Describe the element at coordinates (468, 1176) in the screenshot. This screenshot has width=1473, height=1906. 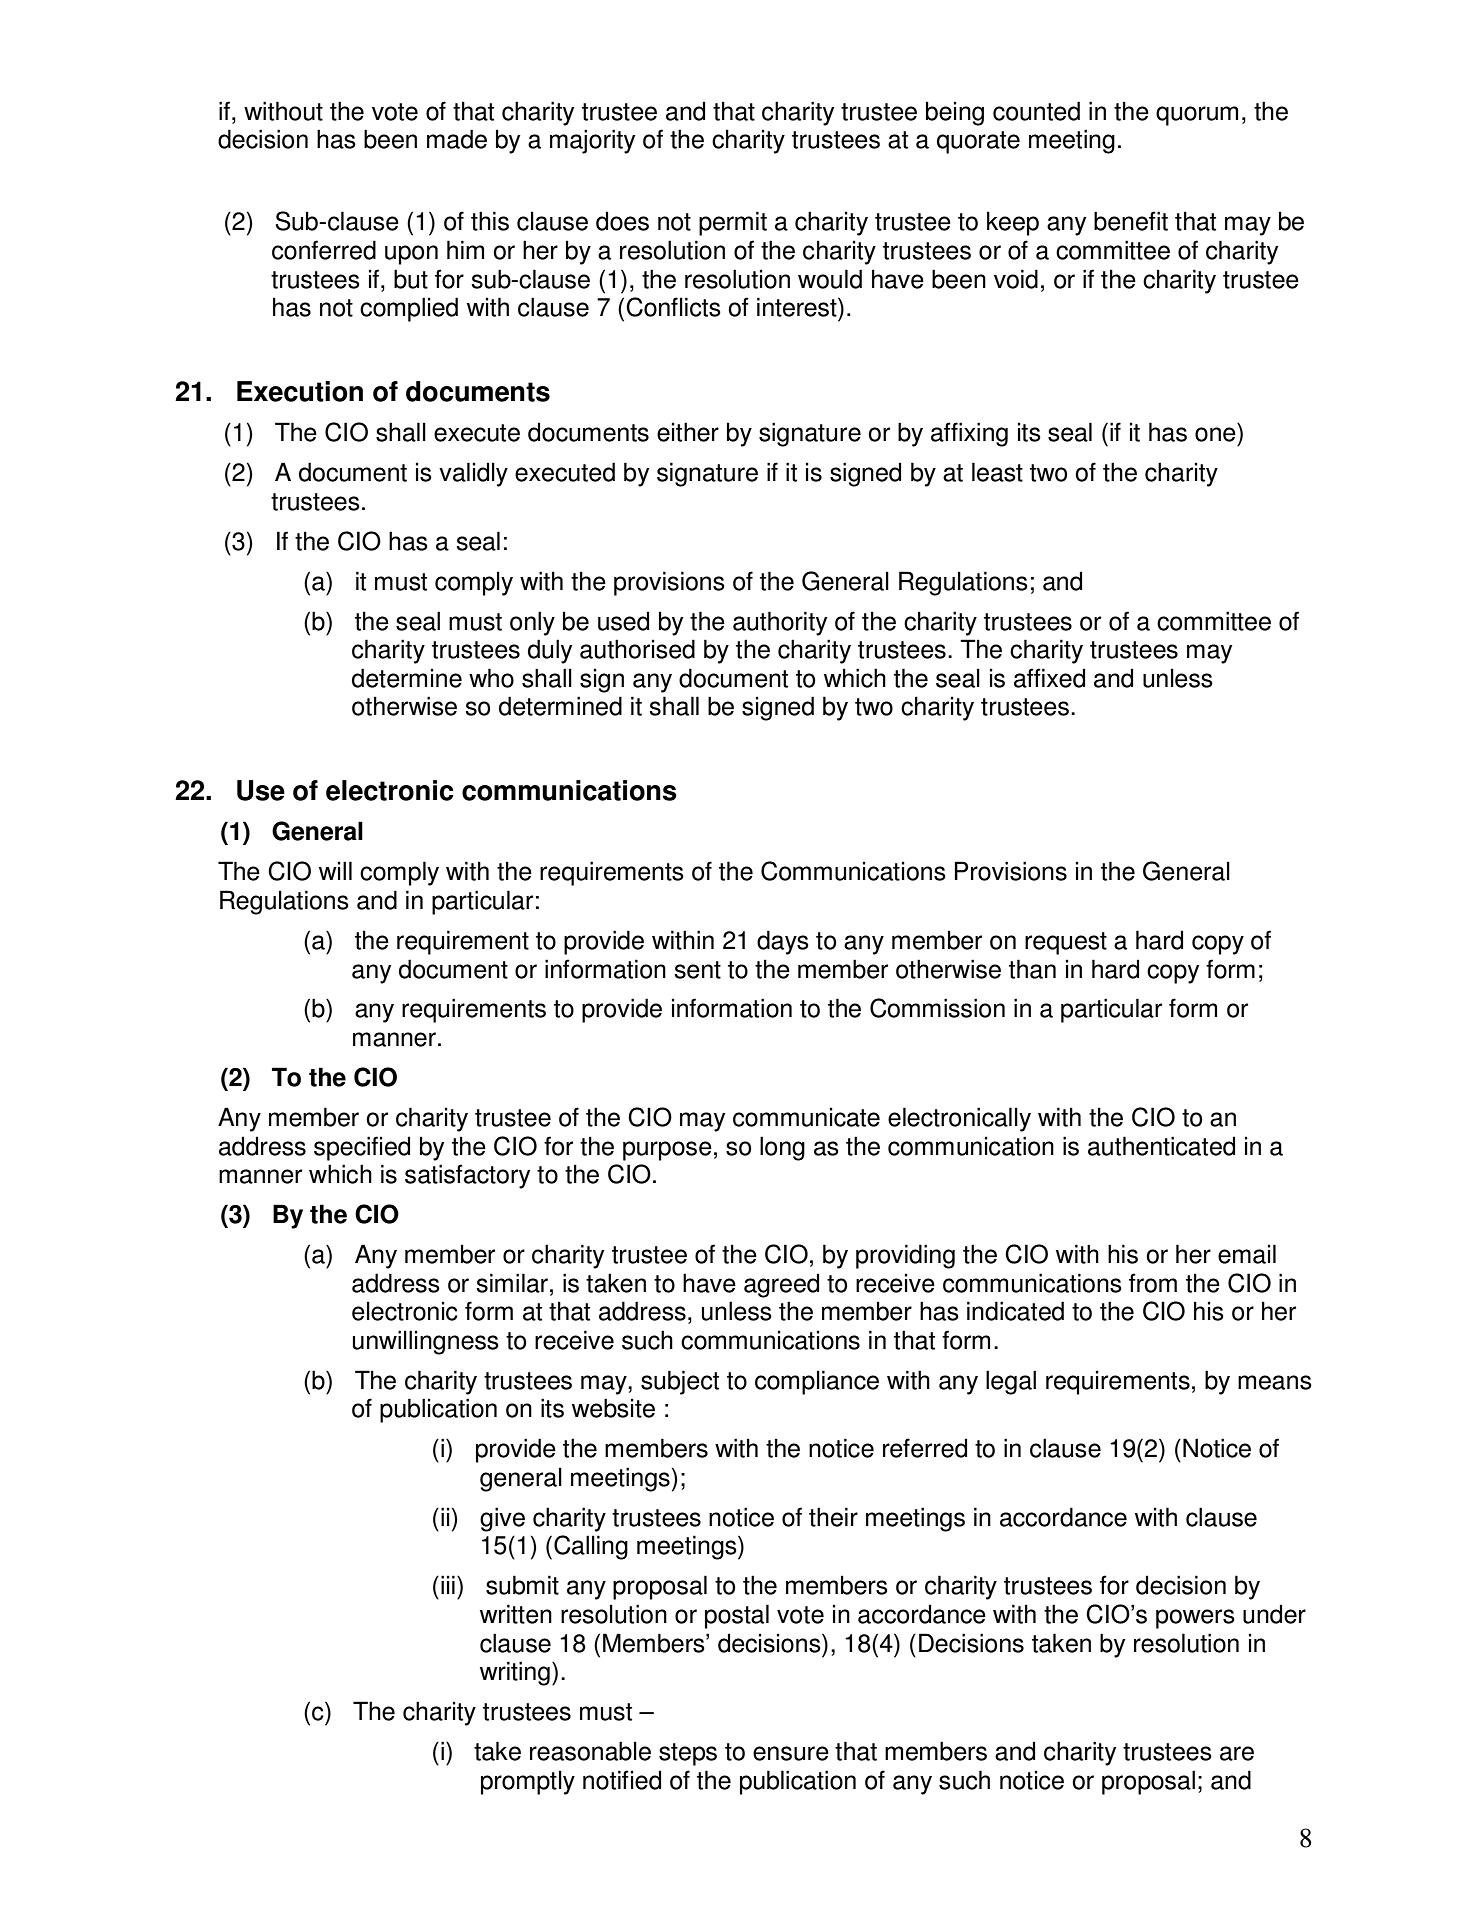
I see `satisfactory` at that location.
